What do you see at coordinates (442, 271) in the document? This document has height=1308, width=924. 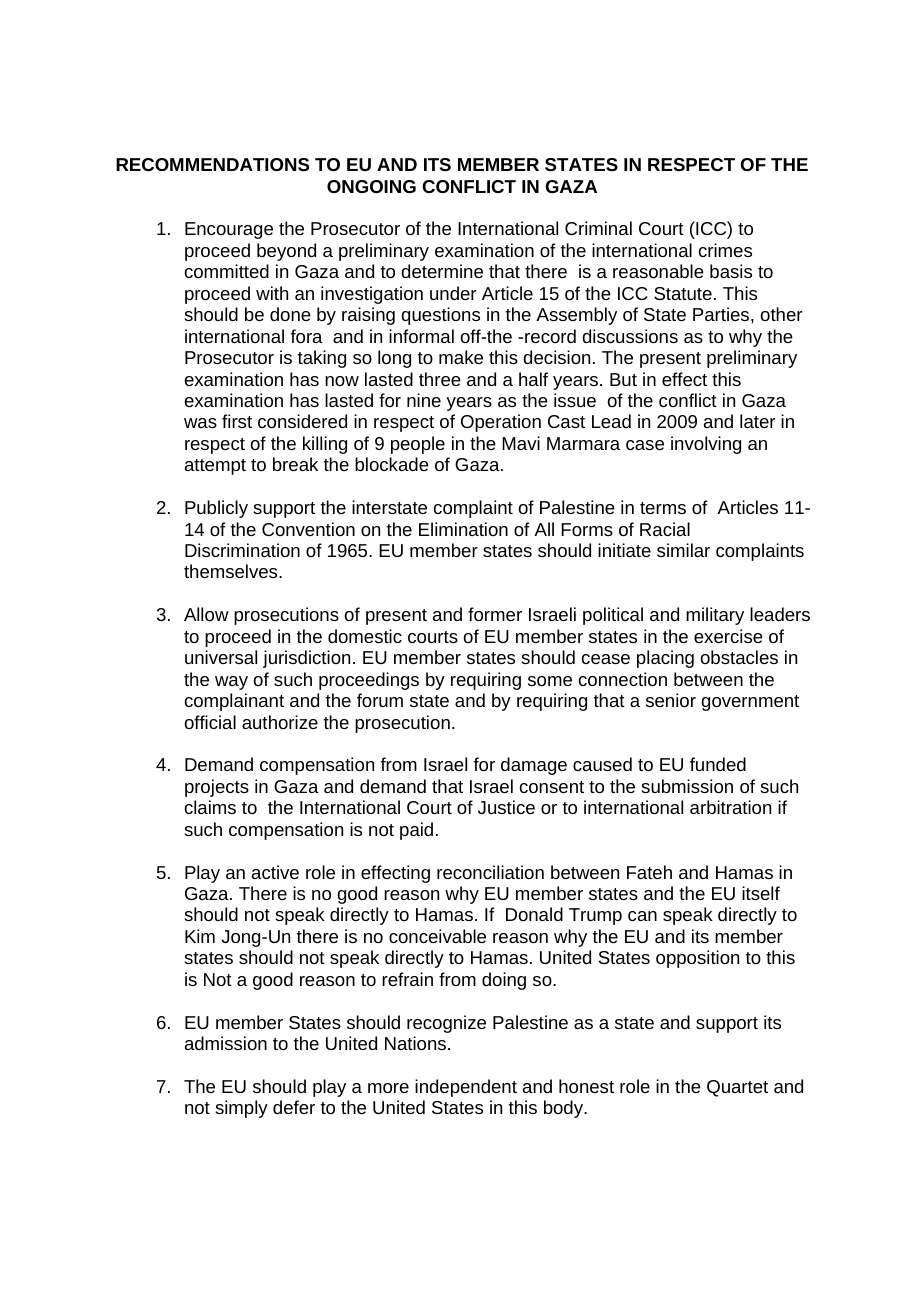 I see `determine` at bounding box center [442, 271].
